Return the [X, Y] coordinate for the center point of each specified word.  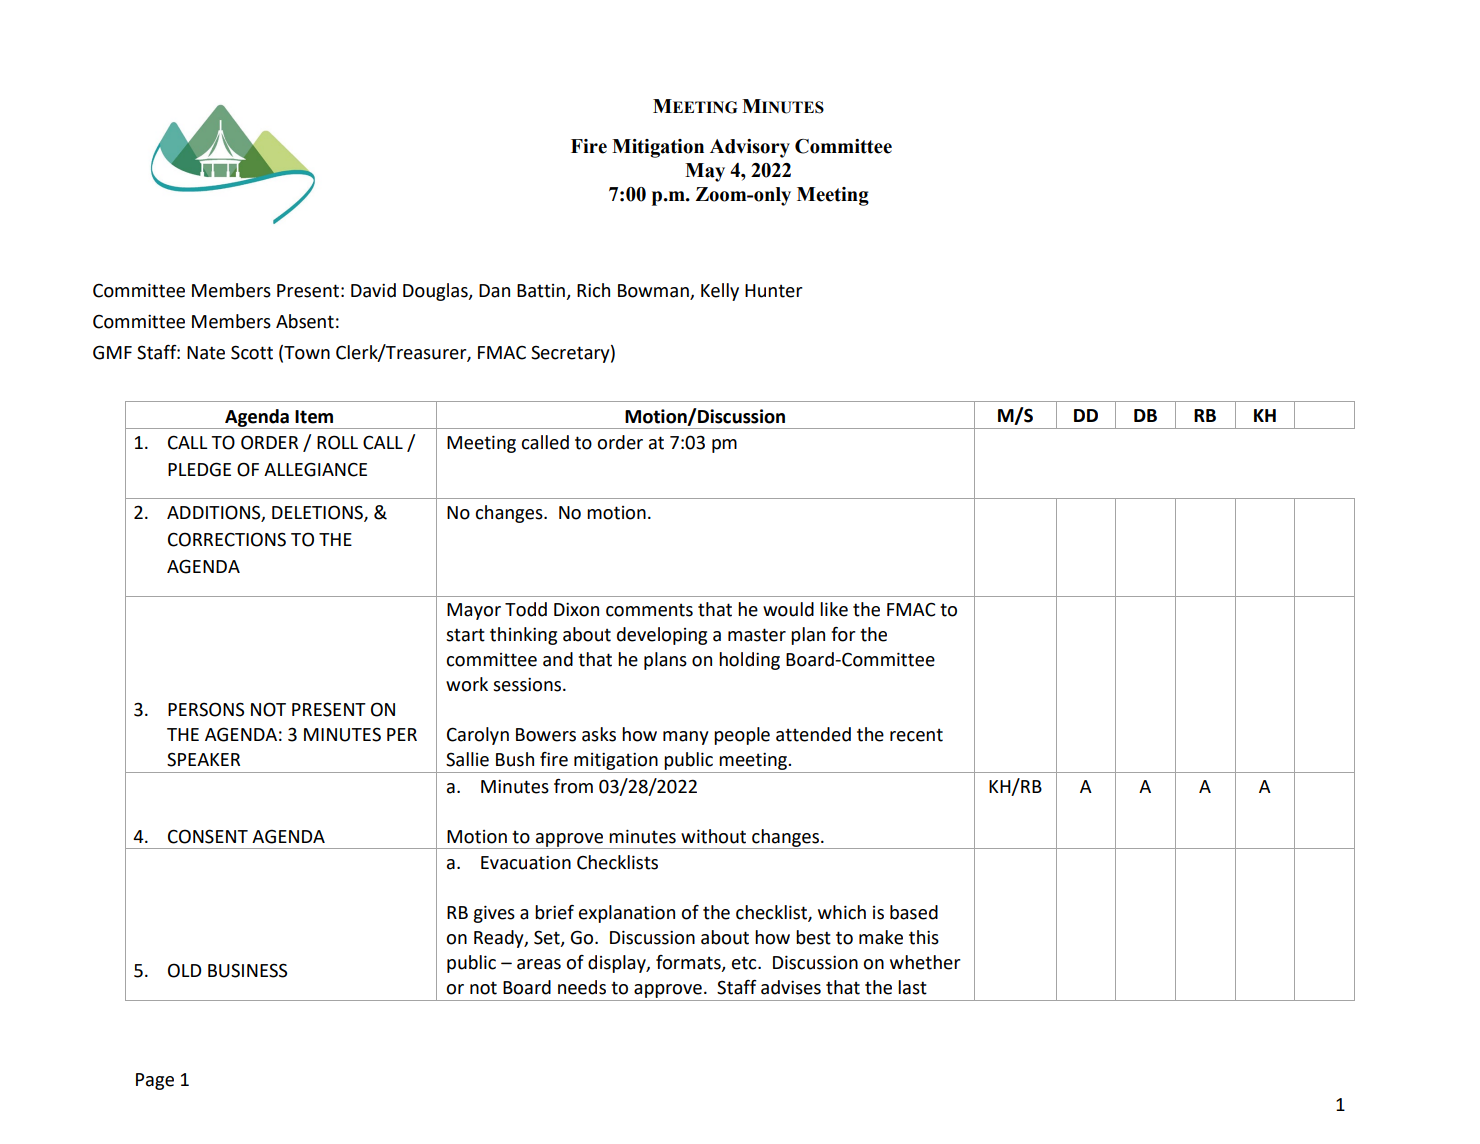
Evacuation [526, 862]
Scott [252, 352]
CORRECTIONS [227, 539]
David [373, 290]
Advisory [750, 148]
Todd [526, 609]
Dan [494, 291]
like [834, 609]
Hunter [774, 291]
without [713, 836]
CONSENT [208, 836]
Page [155, 1081]
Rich [593, 290]
